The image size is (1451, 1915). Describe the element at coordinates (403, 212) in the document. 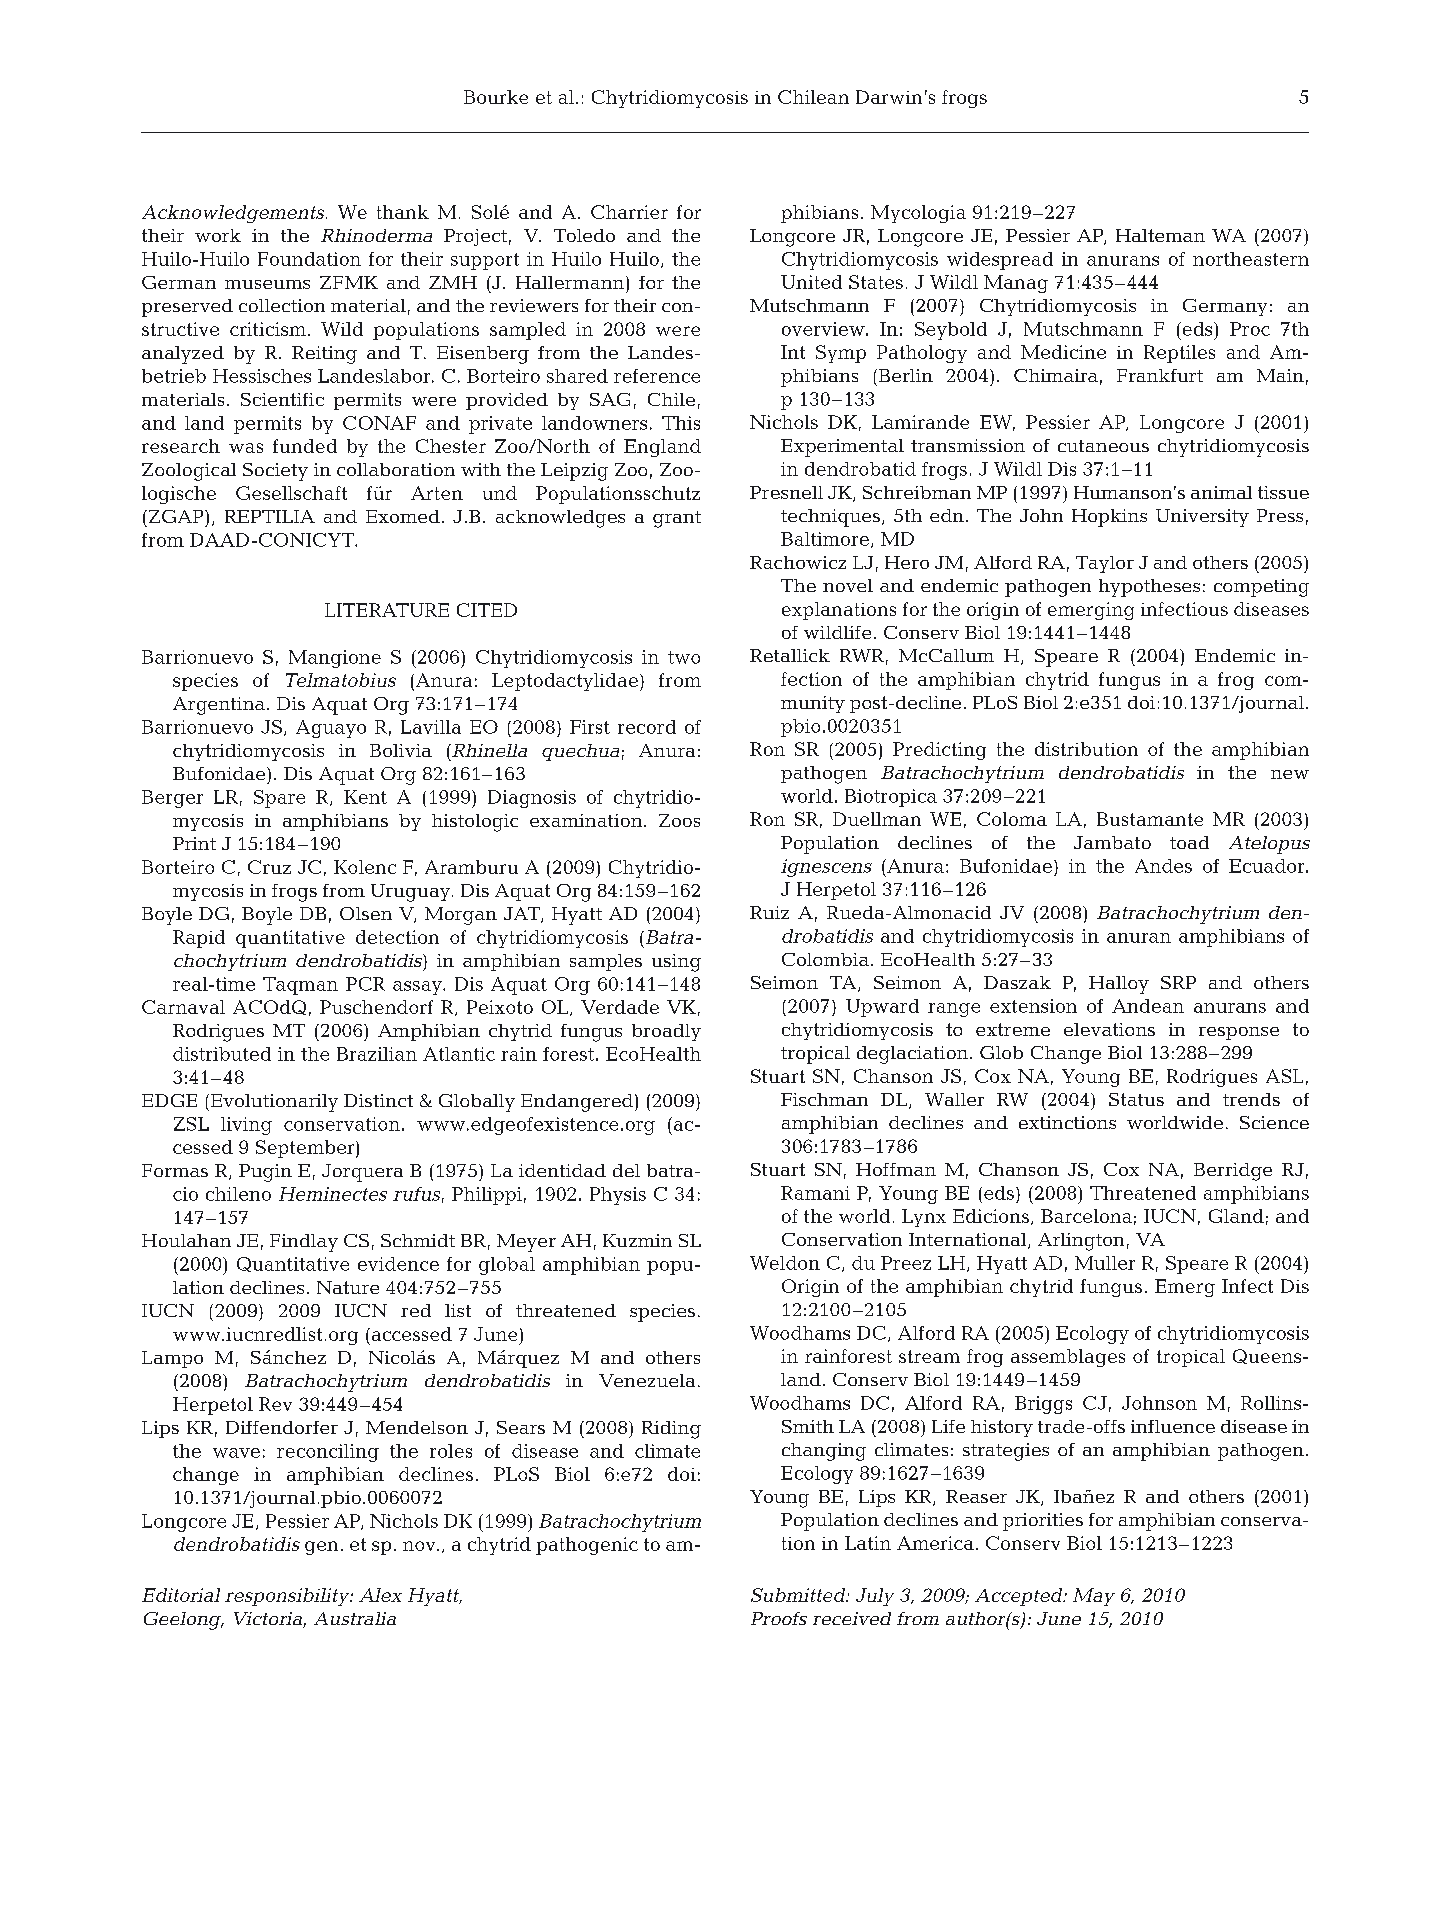

I see `thank` at that location.
